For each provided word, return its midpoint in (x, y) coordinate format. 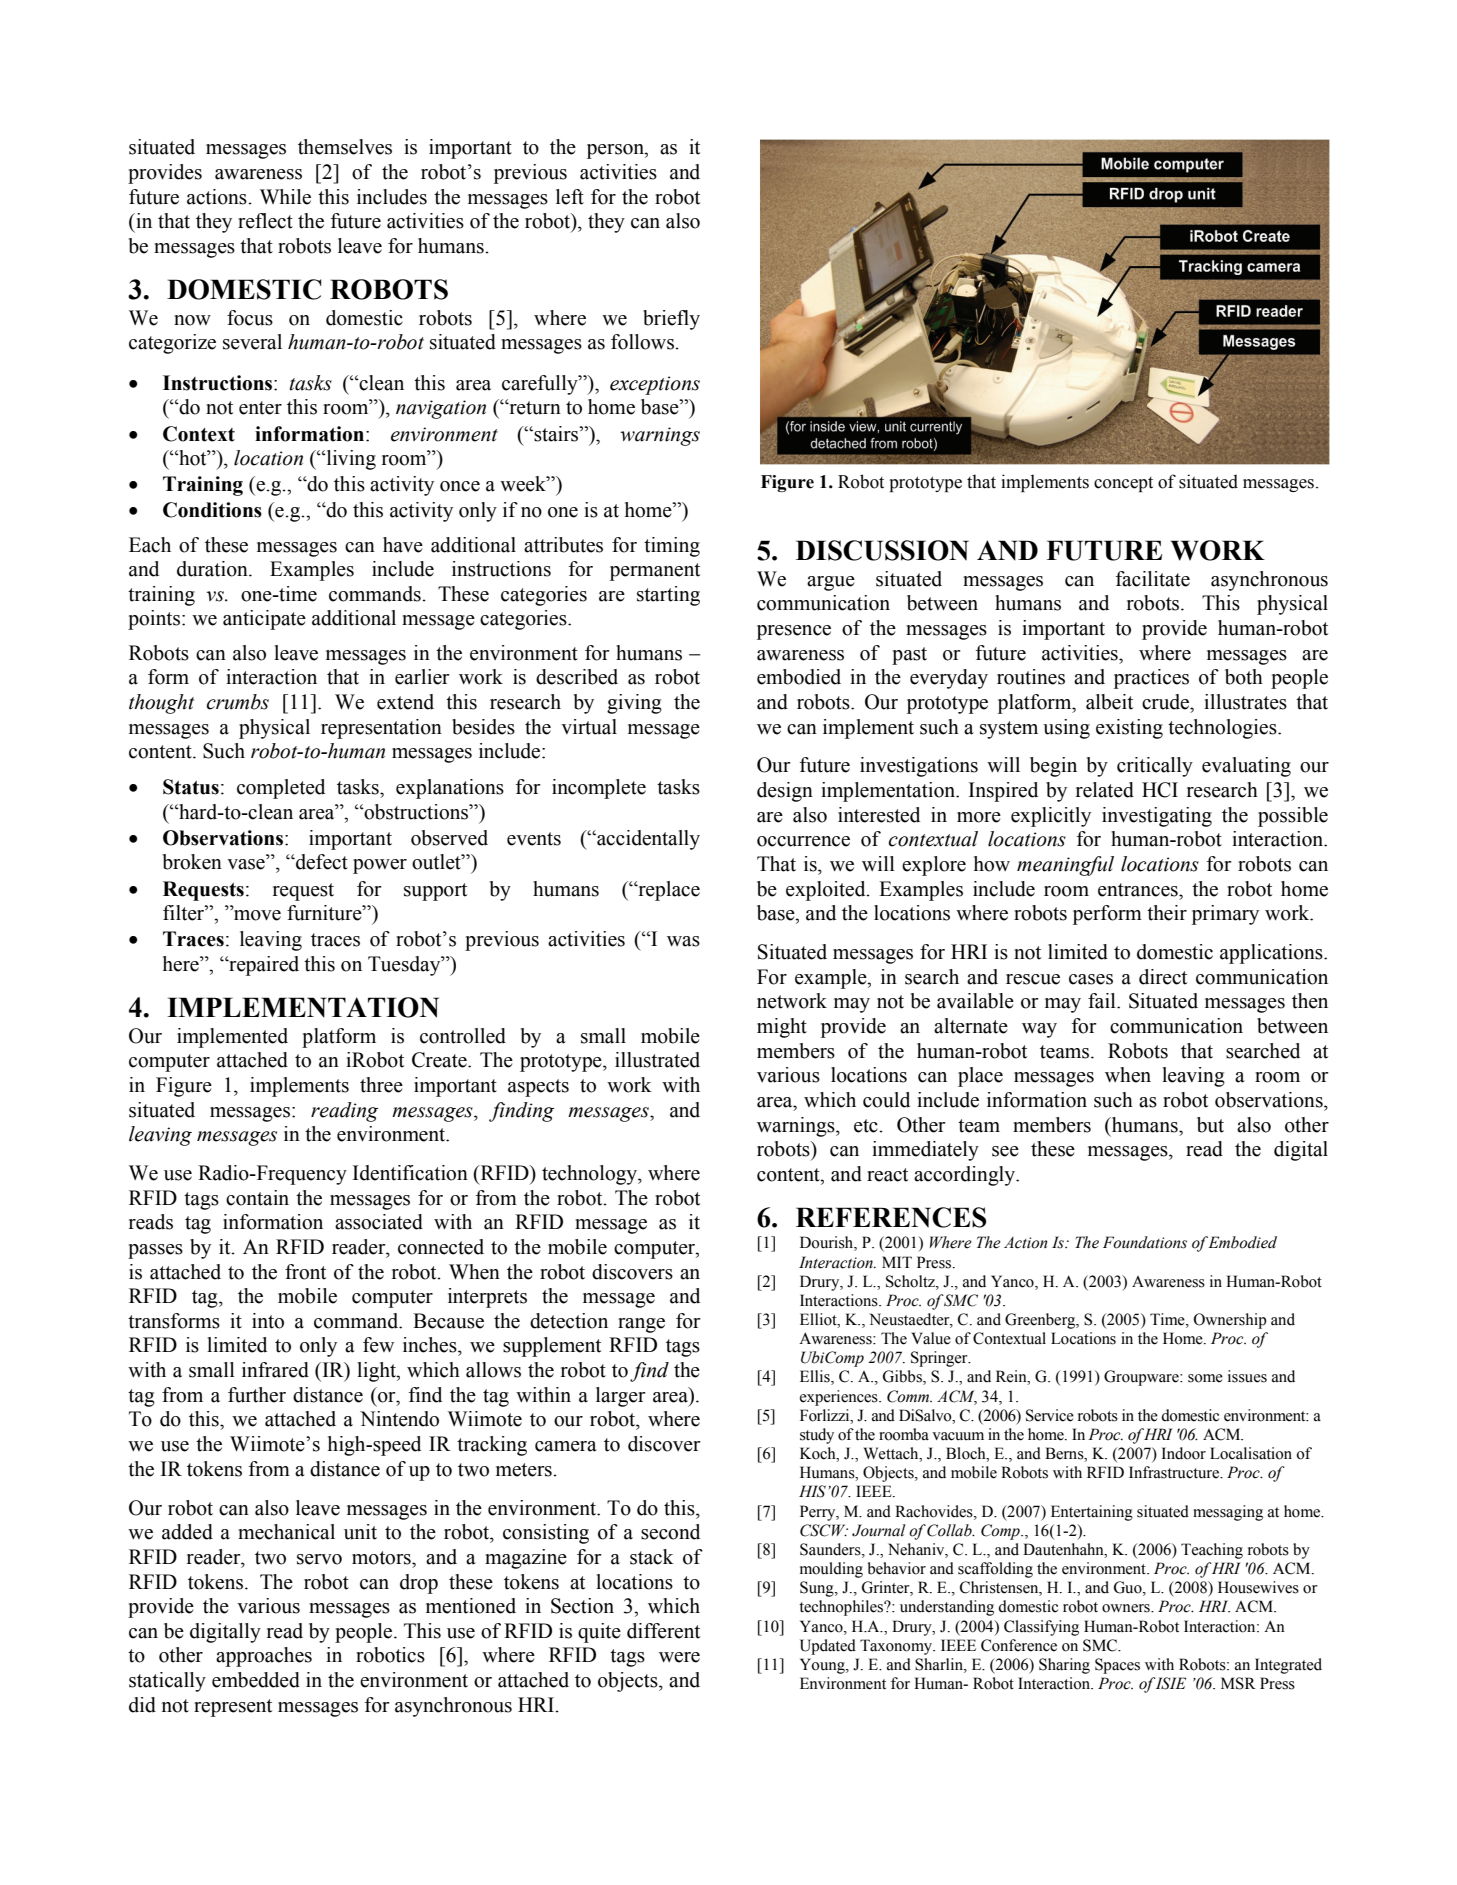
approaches (264, 1657)
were (679, 1657)
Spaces (1117, 1666)
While (285, 197)
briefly (671, 320)
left (570, 197)
